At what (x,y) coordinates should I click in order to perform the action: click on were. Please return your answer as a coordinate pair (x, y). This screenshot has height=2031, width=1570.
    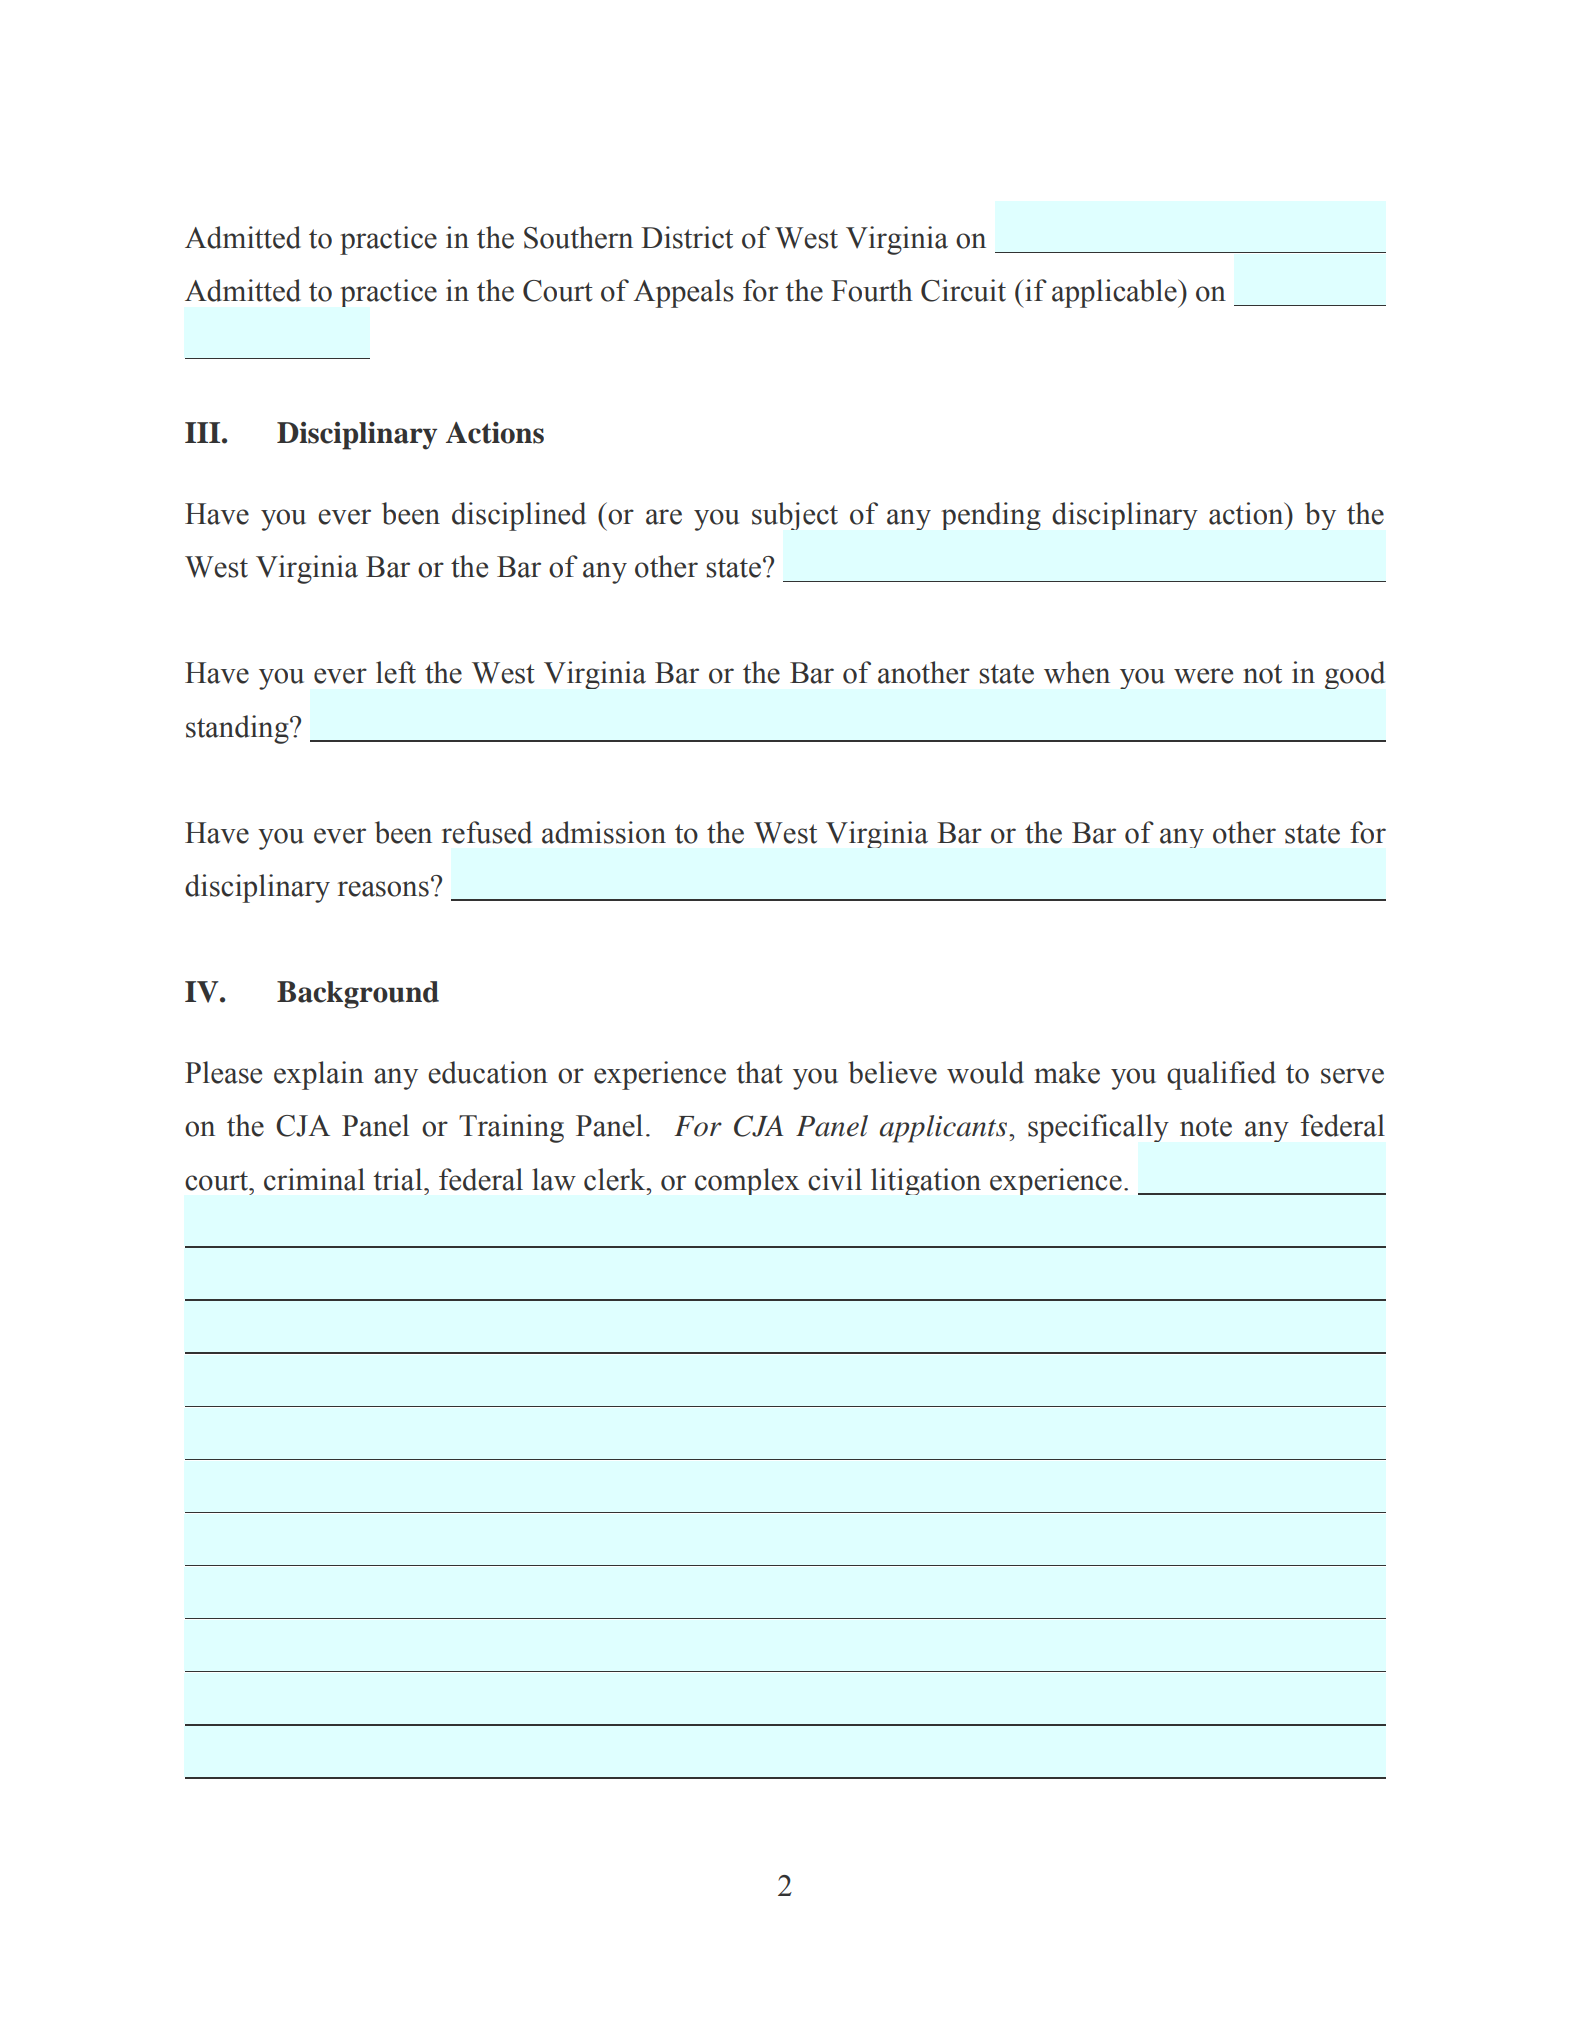
    Looking at the image, I should click on (1203, 676).
